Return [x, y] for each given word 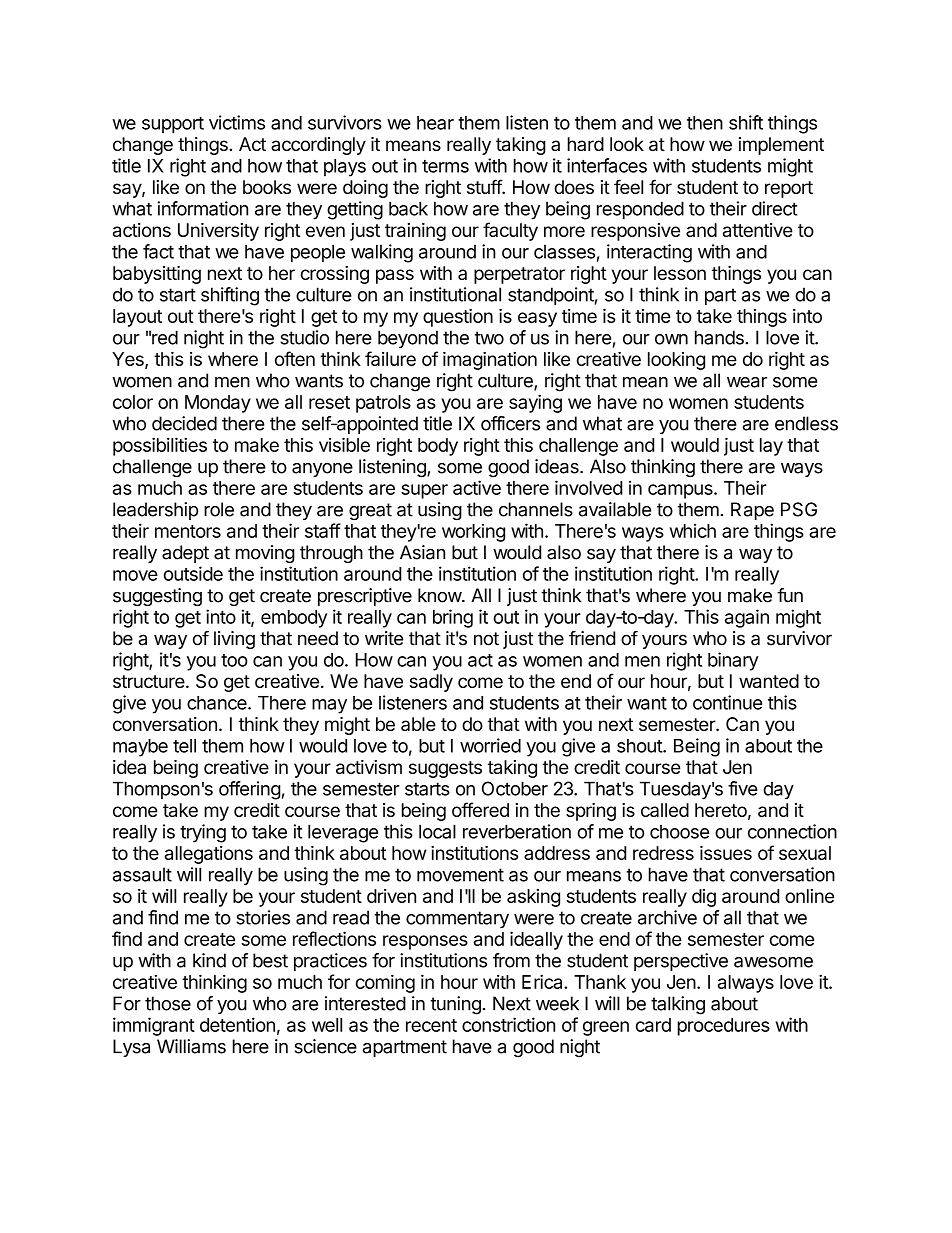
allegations [209, 855]
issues [726, 853]
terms [445, 166]
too [234, 660]
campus [681, 491]
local [437, 831]
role [219, 509]
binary [733, 661]
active [477, 487]
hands [720, 337]
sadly [431, 683]
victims [237, 122]
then [705, 123]
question [458, 318]
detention [237, 1024]
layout [137, 318]
